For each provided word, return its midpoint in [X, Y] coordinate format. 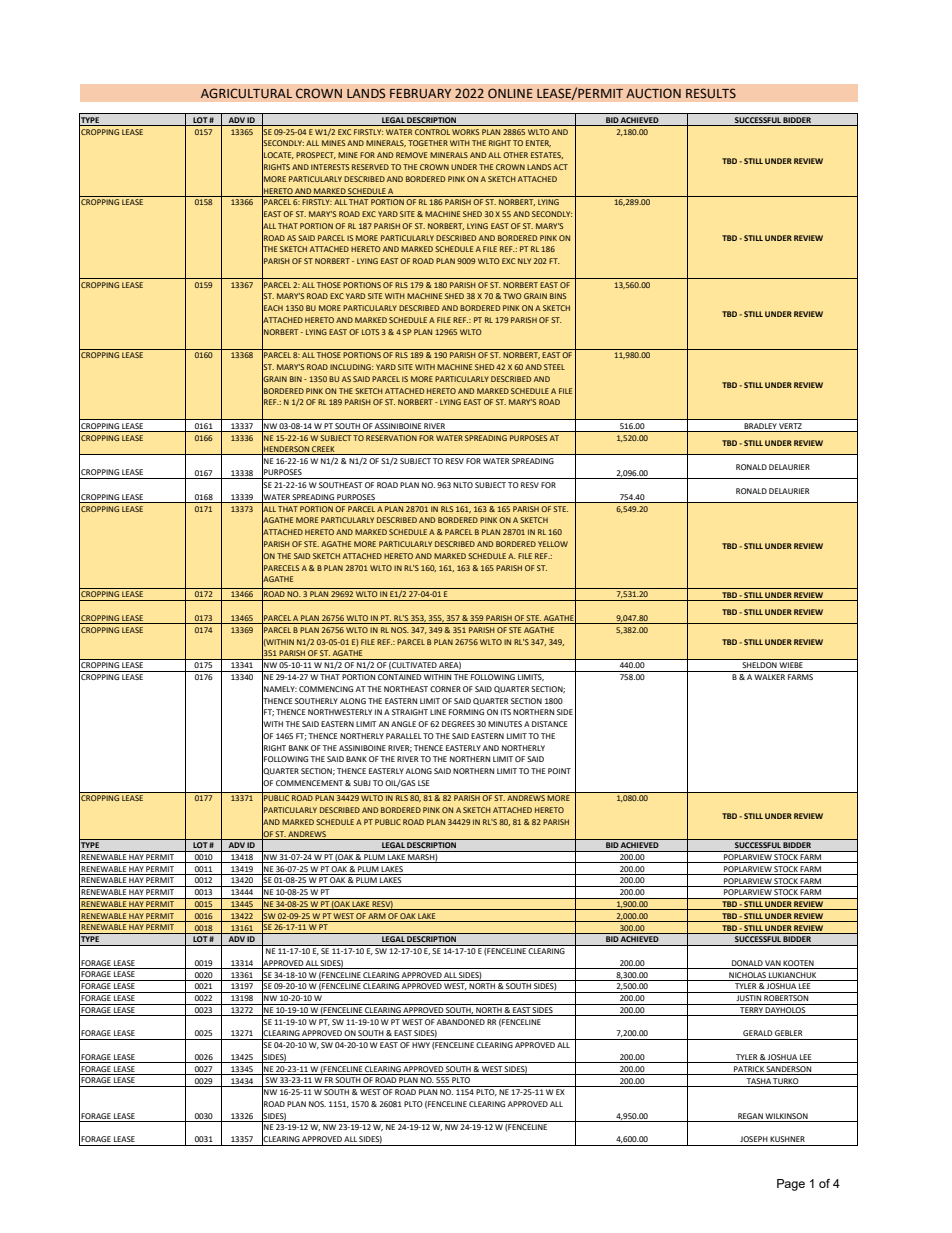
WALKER [769, 677]
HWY [421, 1045]
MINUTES [505, 724]
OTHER [515, 155]
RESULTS [711, 93]
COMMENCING [326, 689]
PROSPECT [316, 155]
